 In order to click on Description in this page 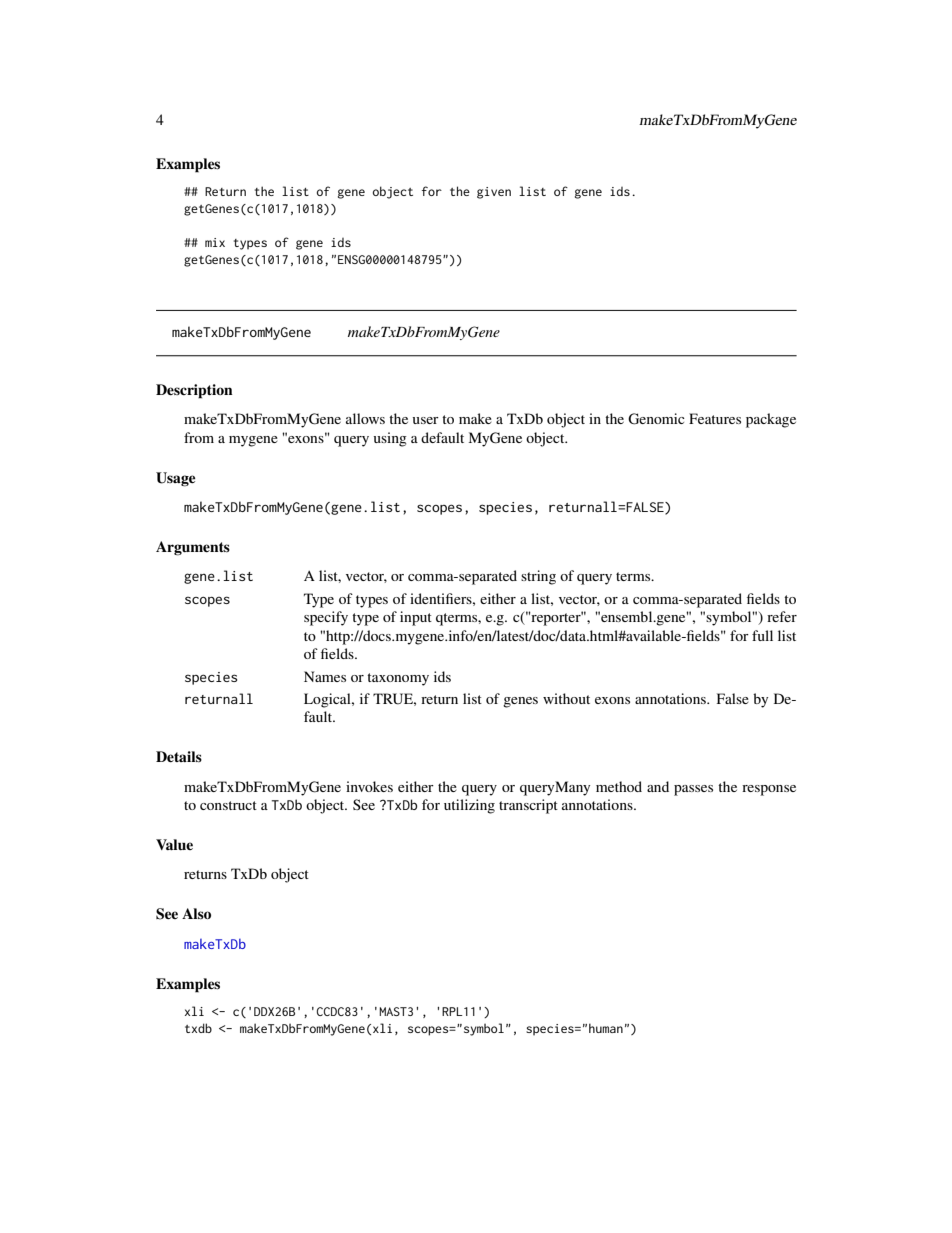, I will do `click(194, 391)`.
